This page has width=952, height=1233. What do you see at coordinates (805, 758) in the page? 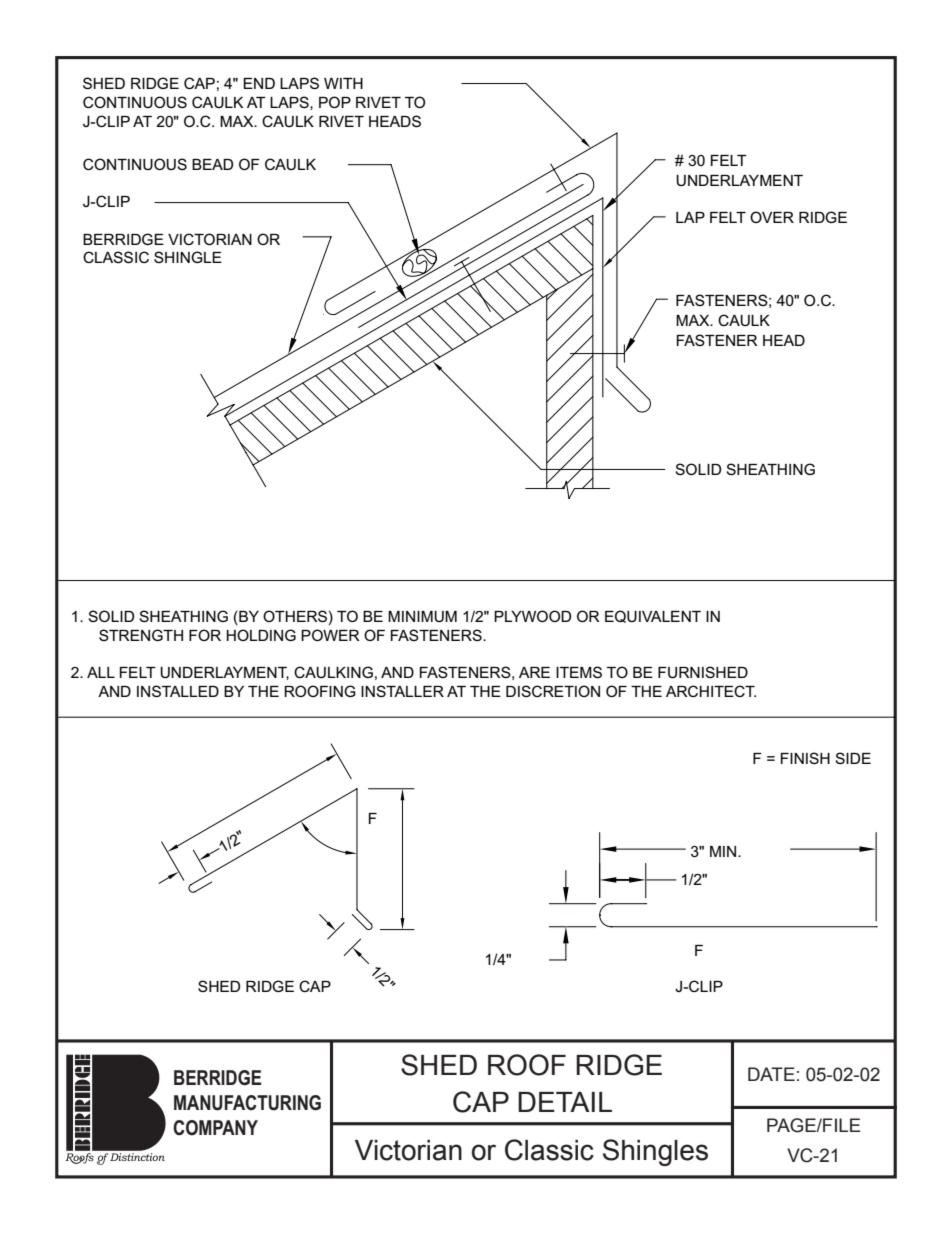
I see `FINISH` at bounding box center [805, 758].
